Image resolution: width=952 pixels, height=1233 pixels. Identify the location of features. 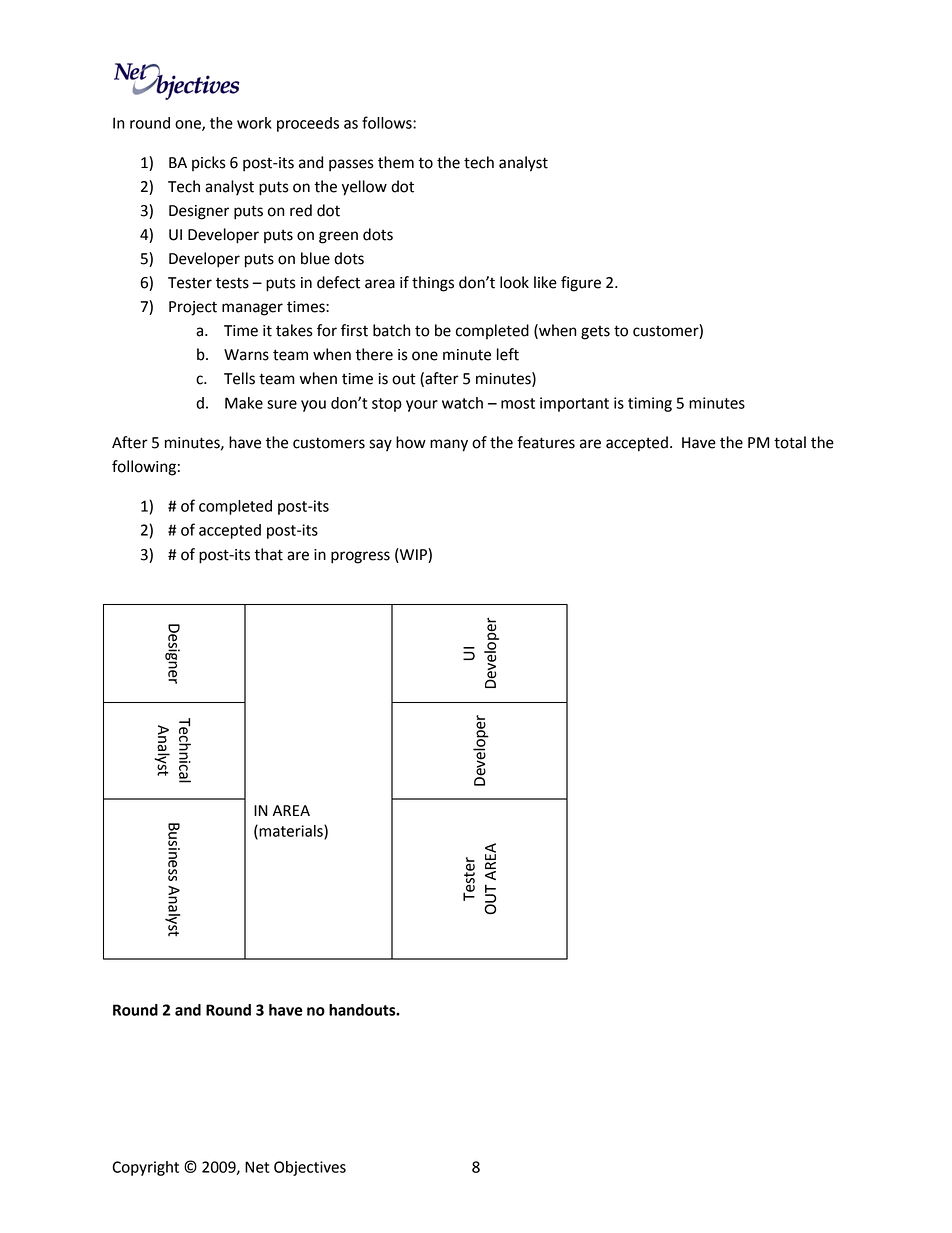
(546, 442).
